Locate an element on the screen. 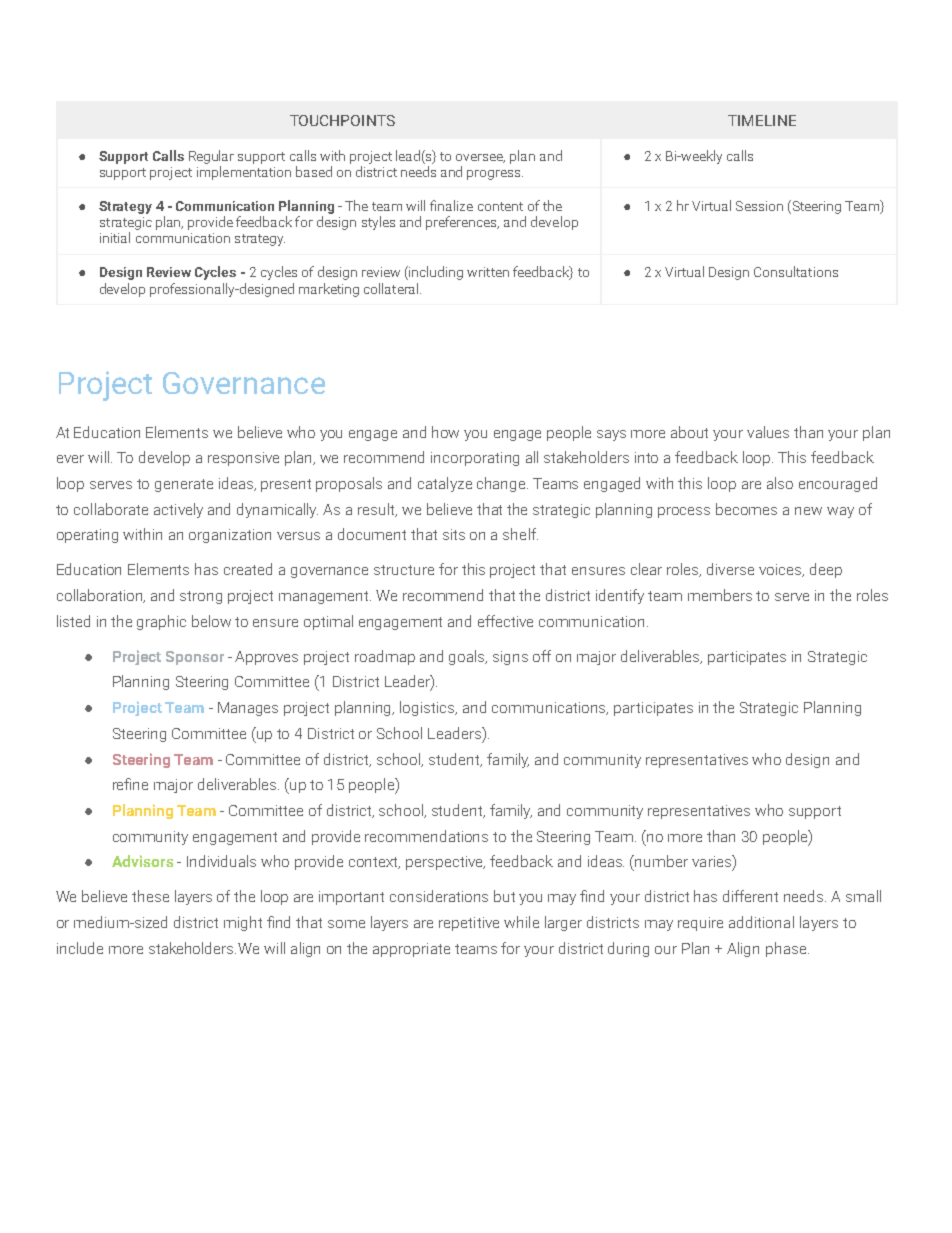  sits is located at coordinates (454, 534).
